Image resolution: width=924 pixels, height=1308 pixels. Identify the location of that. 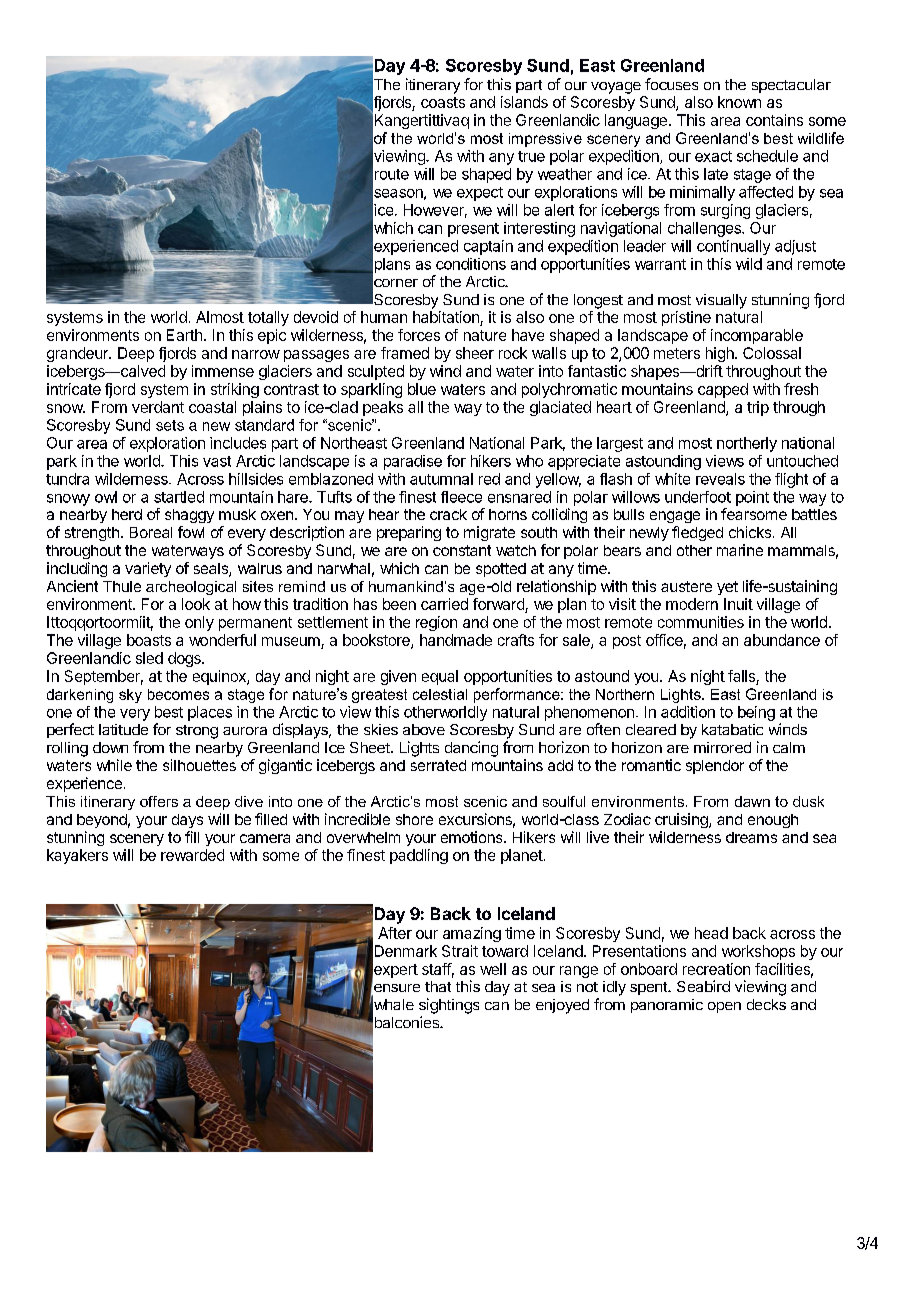
(438, 986).
